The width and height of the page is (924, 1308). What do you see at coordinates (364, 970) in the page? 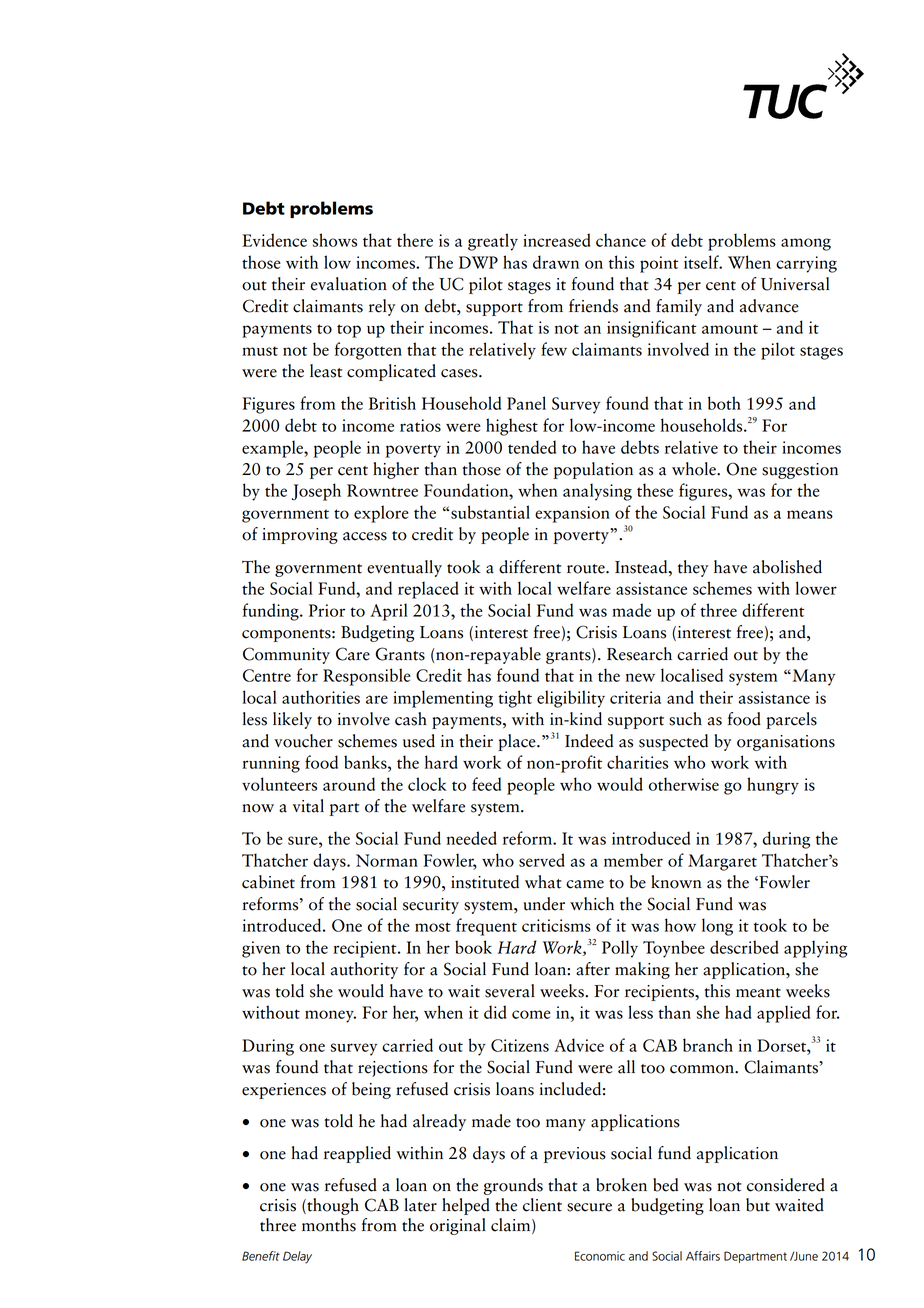
I see `authority` at bounding box center [364, 970].
